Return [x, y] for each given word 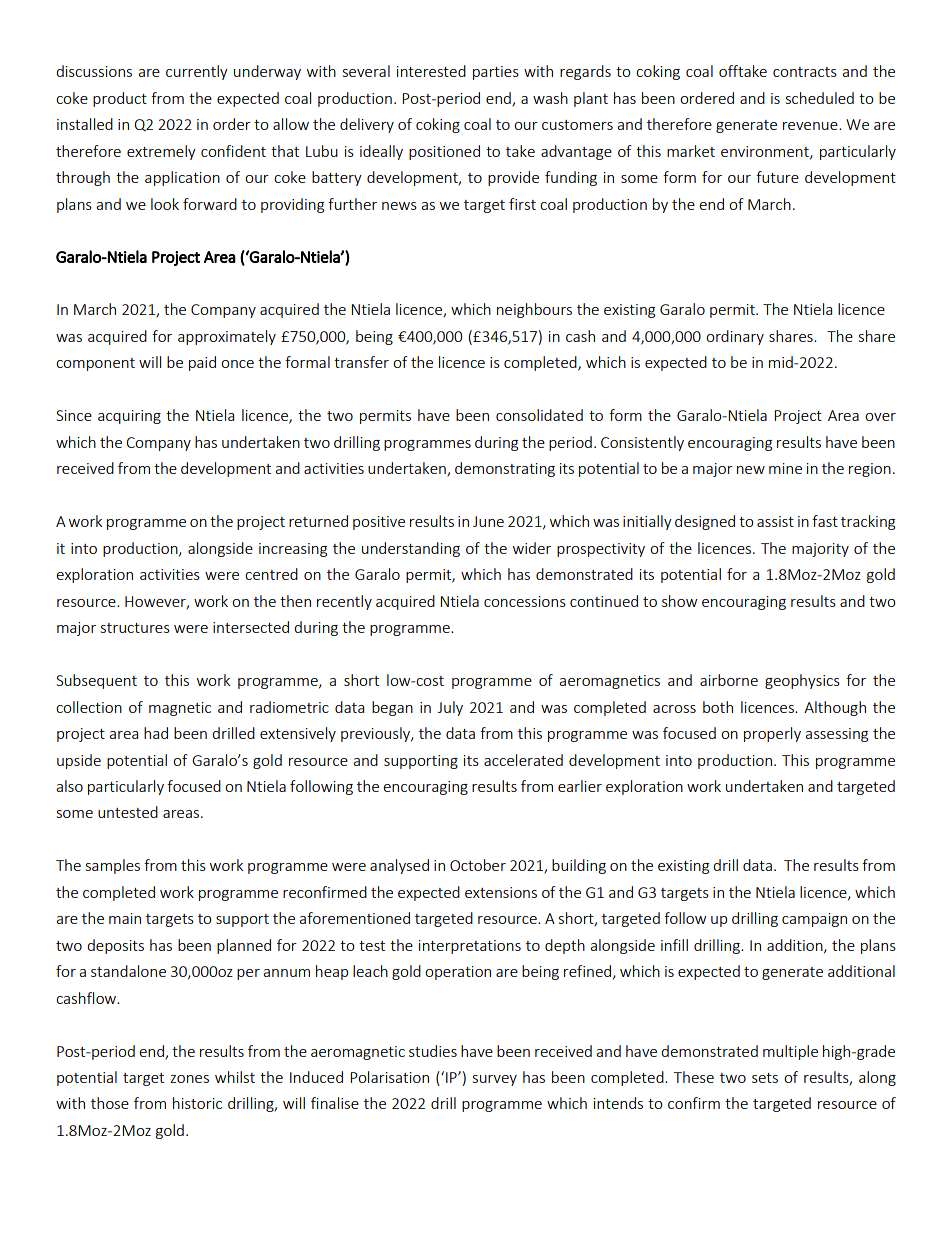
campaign [814, 920]
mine [785, 468]
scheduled [820, 98]
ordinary [735, 337]
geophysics [802, 681]
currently [197, 72]
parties [496, 73]
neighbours [534, 310]
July [450, 708]
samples [113, 866]
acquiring [129, 417]
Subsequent [96, 681]
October [478, 865]
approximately [227, 337]
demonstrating [505, 469]
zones [189, 1079]
